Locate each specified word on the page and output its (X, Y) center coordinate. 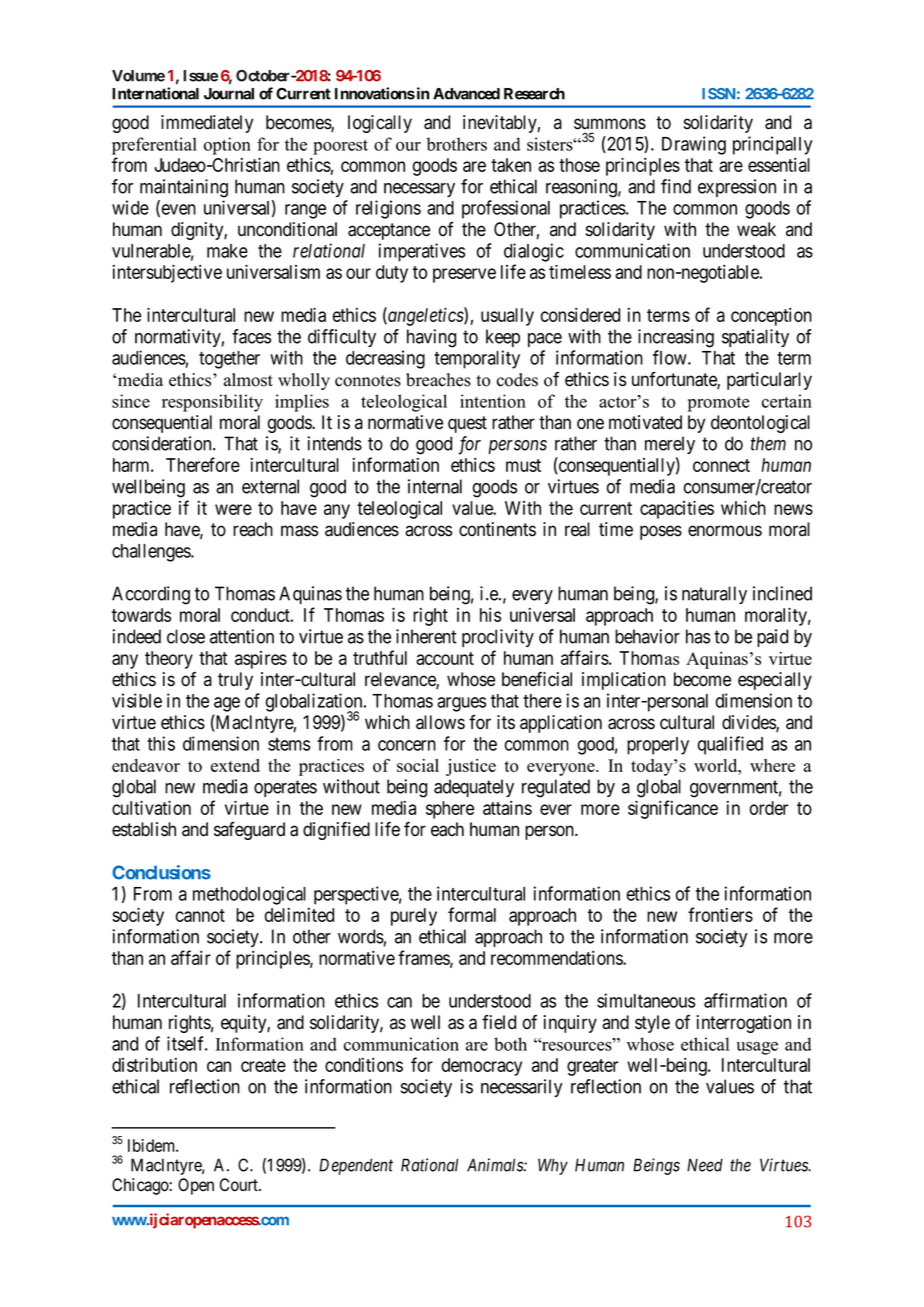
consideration (163, 443)
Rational (429, 1165)
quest (467, 424)
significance (673, 809)
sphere (450, 810)
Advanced (466, 94)
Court (240, 1185)
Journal (229, 94)
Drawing (694, 145)
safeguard (249, 831)
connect (721, 465)
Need (705, 1165)
